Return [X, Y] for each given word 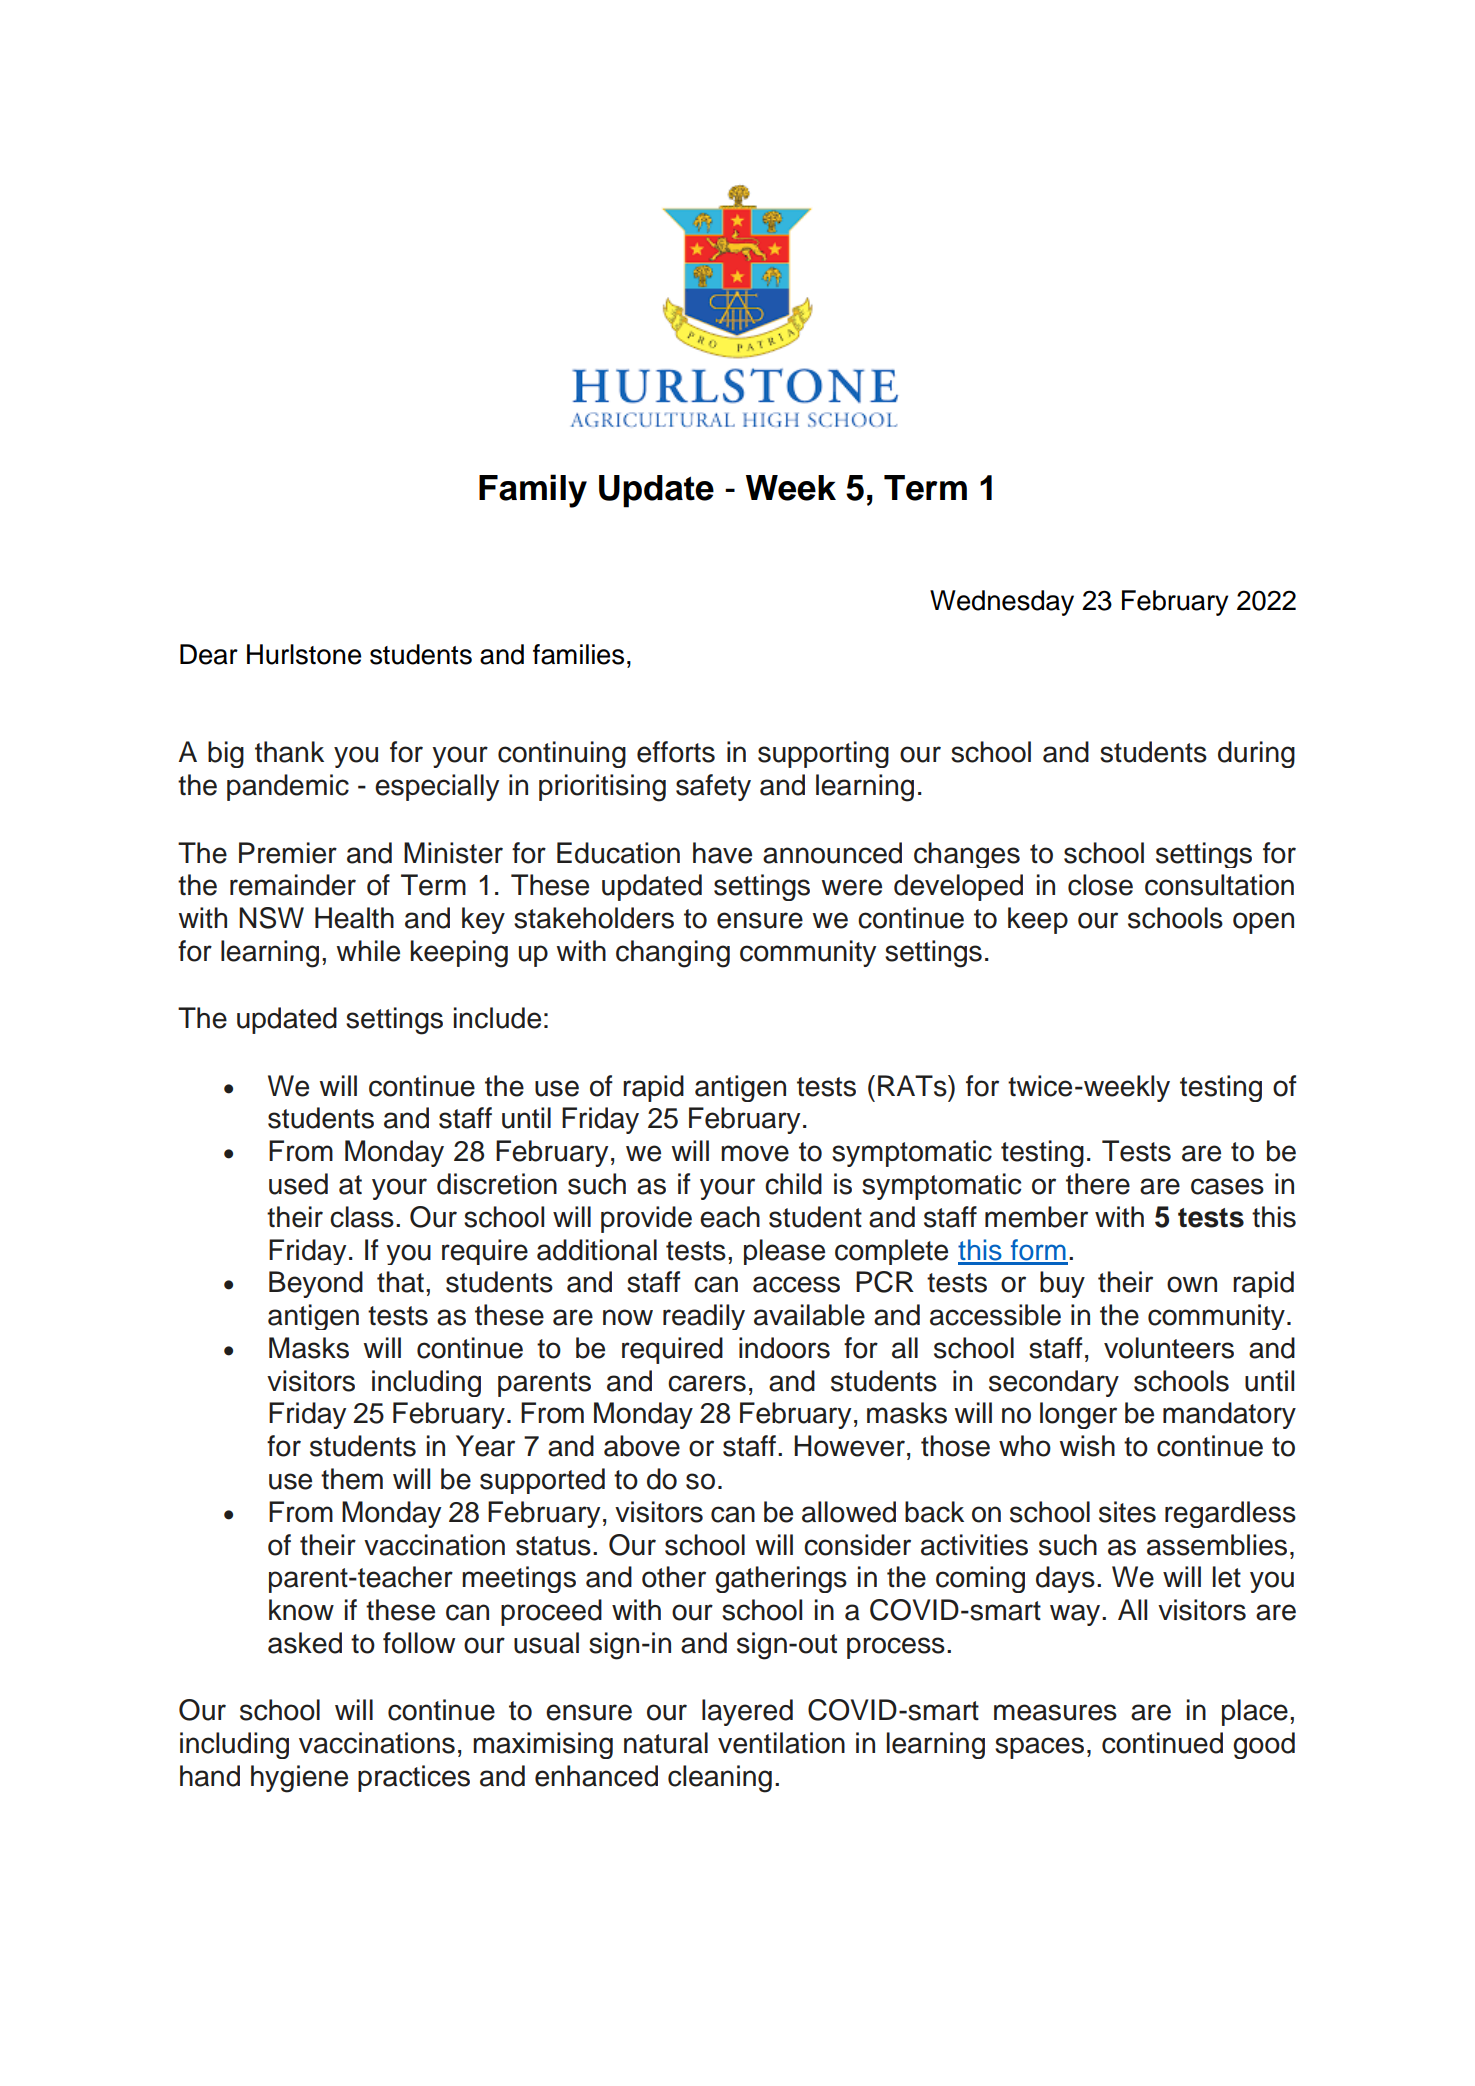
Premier [288, 853]
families [578, 654]
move [755, 1153]
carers [707, 1383]
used [298, 1184]
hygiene [299, 1779]
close [1100, 885]
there [1098, 1184]
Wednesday [1002, 603]
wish [1087, 1446]
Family [533, 491]
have [722, 853]
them [352, 1479]
